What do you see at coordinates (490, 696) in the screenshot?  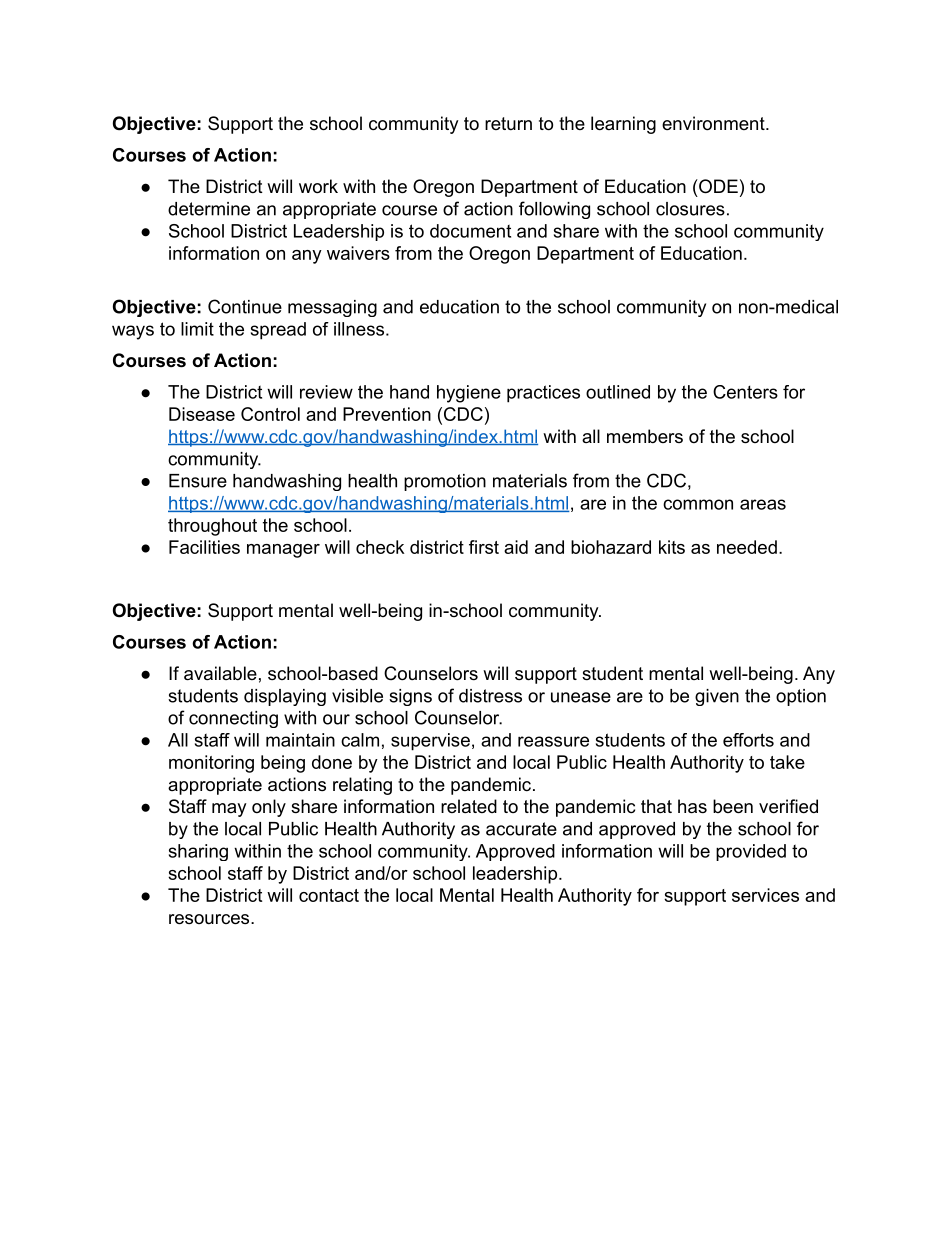 I see `distress` at bounding box center [490, 696].
